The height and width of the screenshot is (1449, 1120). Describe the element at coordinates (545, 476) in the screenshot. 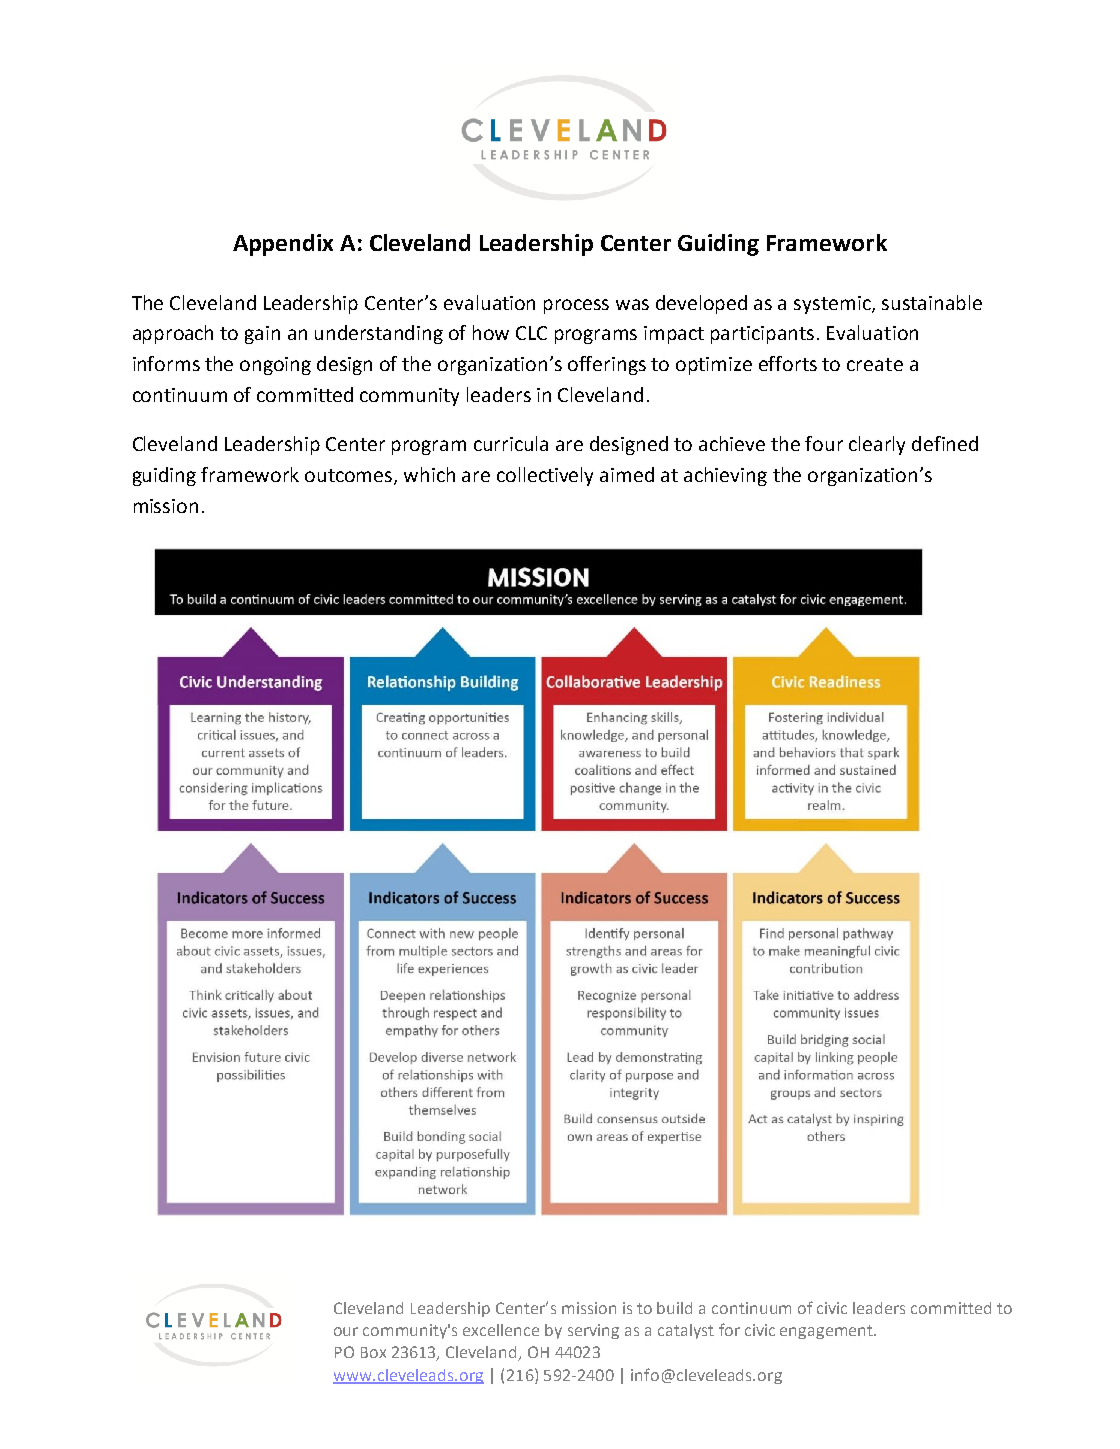

I see `collectively` at that location.
